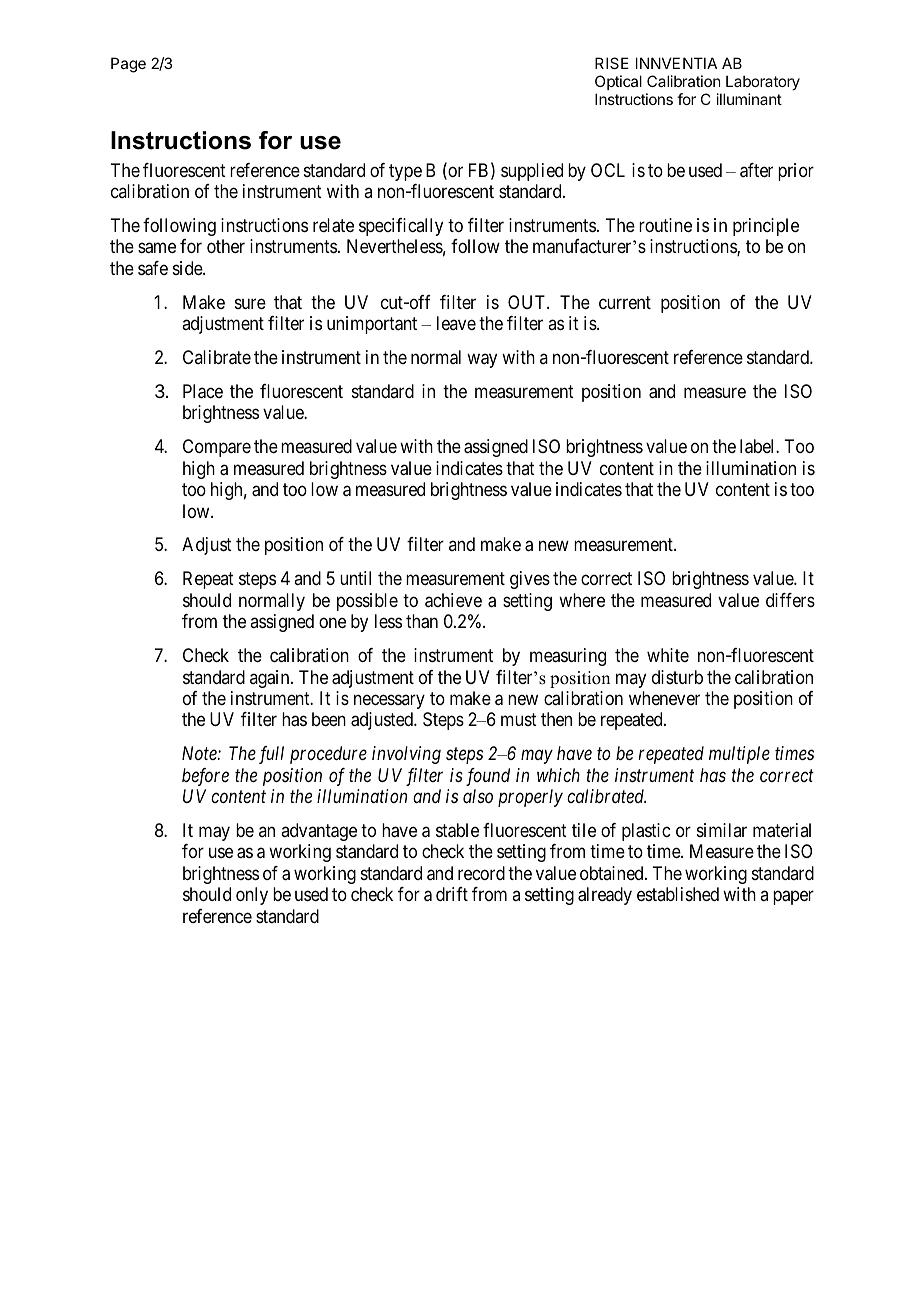 This document has width=924, height=1308. I want to click on Page, so click(128, 65).
